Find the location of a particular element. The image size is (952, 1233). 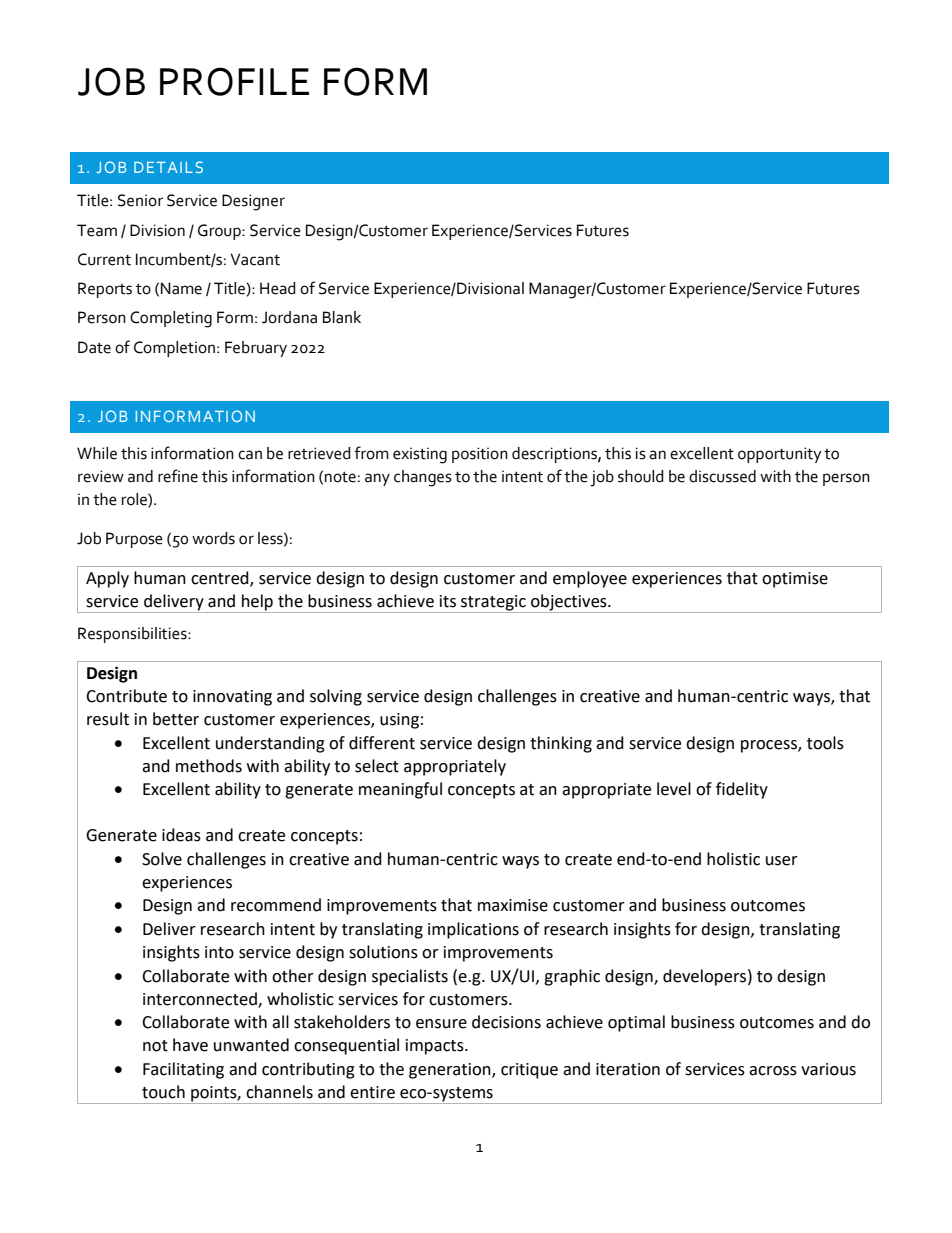

opportunity is located at coordinates (780, 455).
